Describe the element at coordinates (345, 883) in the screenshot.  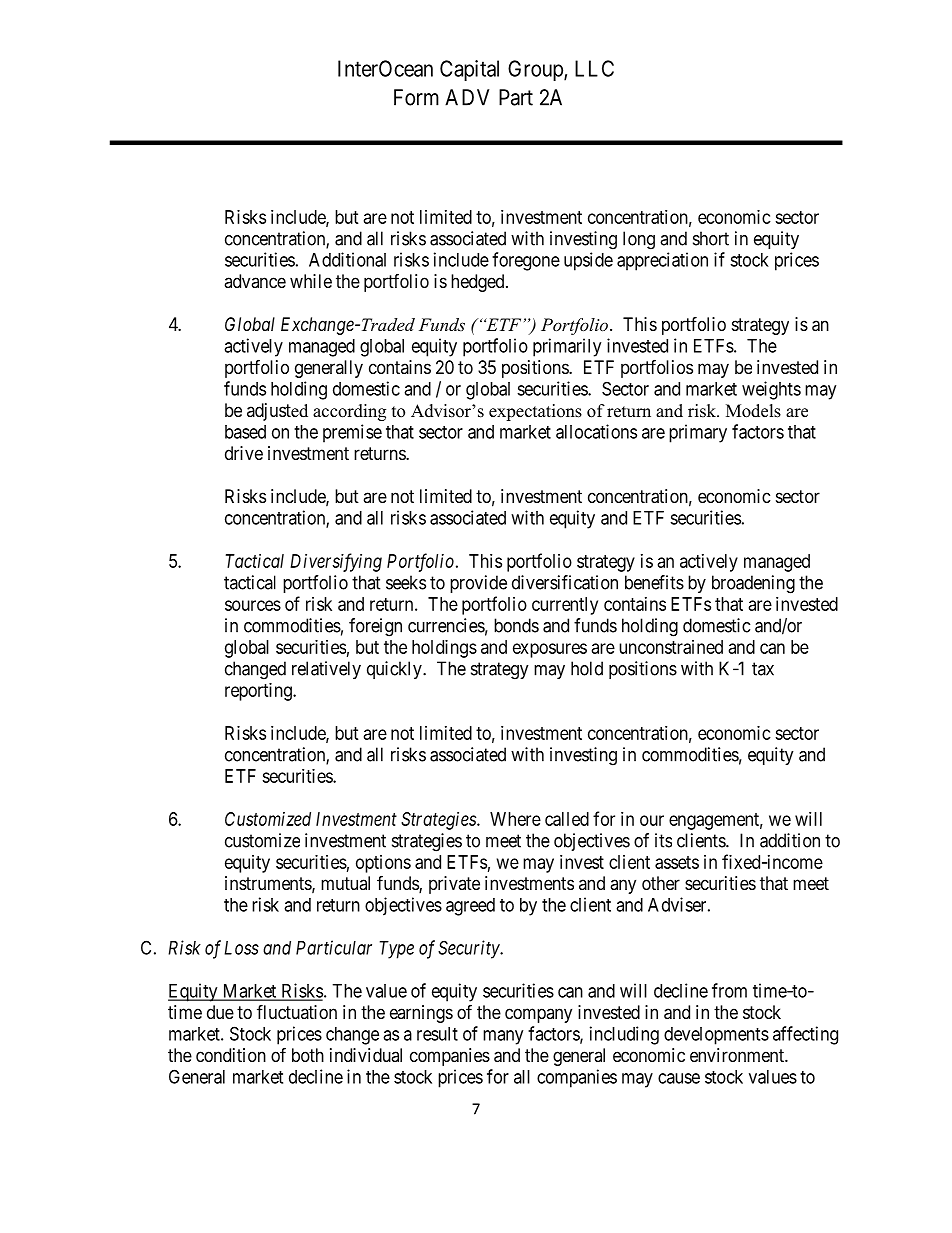
I see `mutual` at that location.
